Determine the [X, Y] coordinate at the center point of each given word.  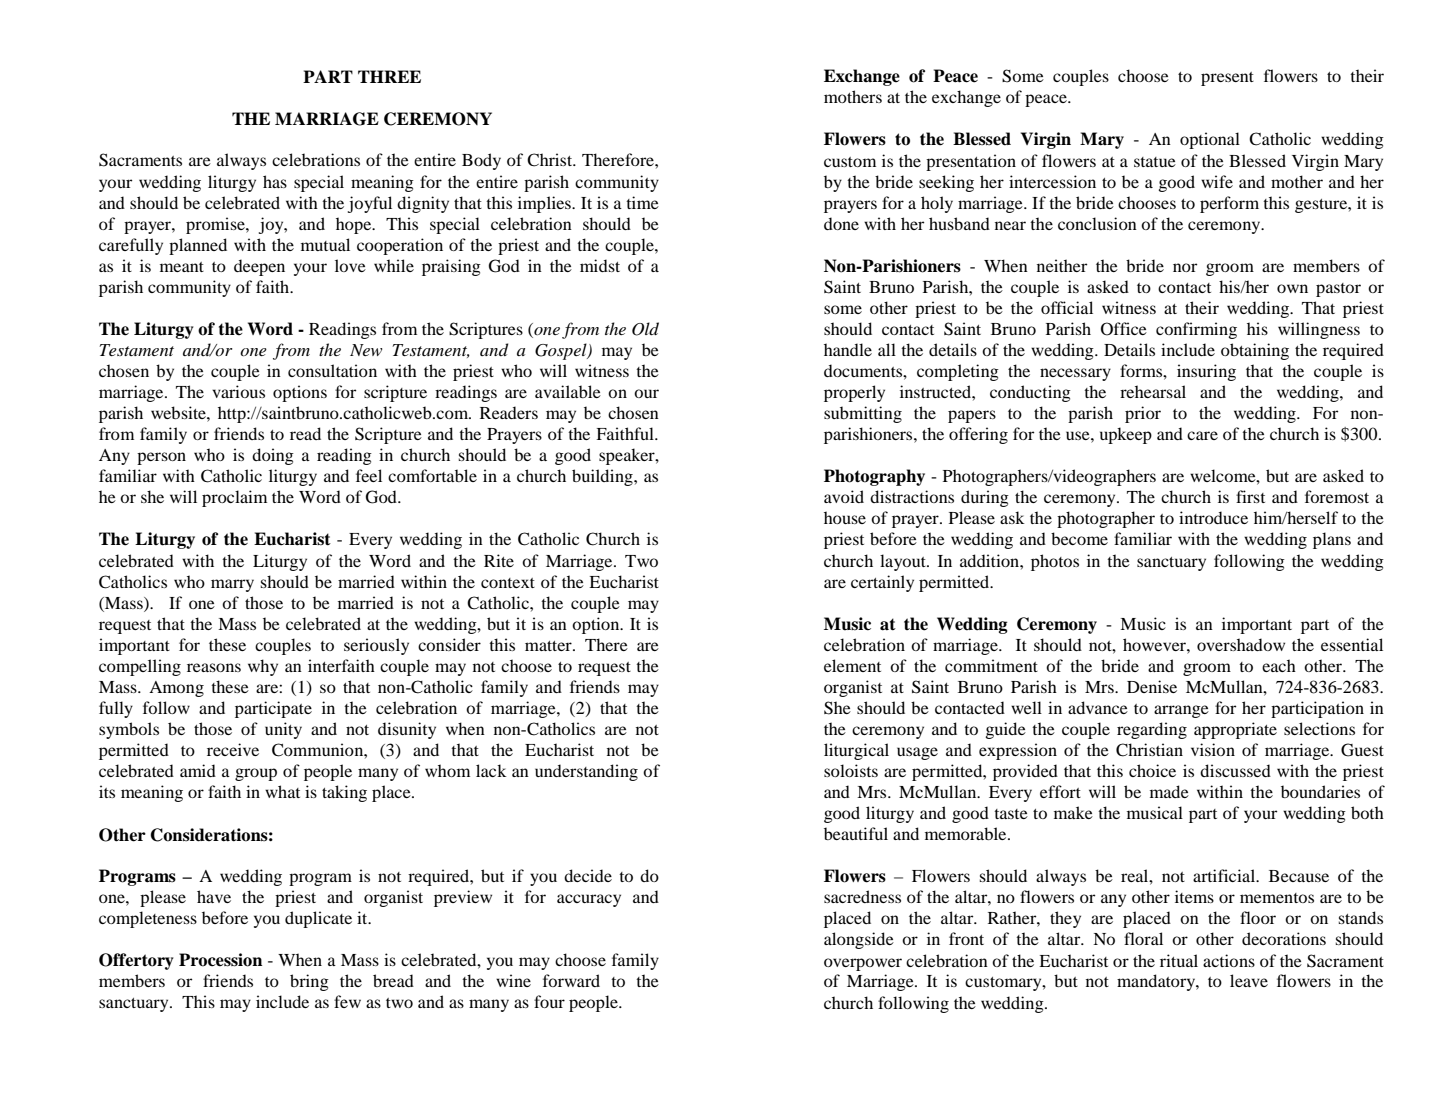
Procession [220, 960]
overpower [863, 964]
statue [1155, 162]
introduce [1213, 517]
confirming [1196, 330]
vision [1213, 749]
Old [645, 329]
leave [1249, 980]
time [642, 202]
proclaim [234, 498]
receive [233, 749]
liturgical [856, 751]
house [845, 517]
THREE [389, 76]
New [366, 350]
